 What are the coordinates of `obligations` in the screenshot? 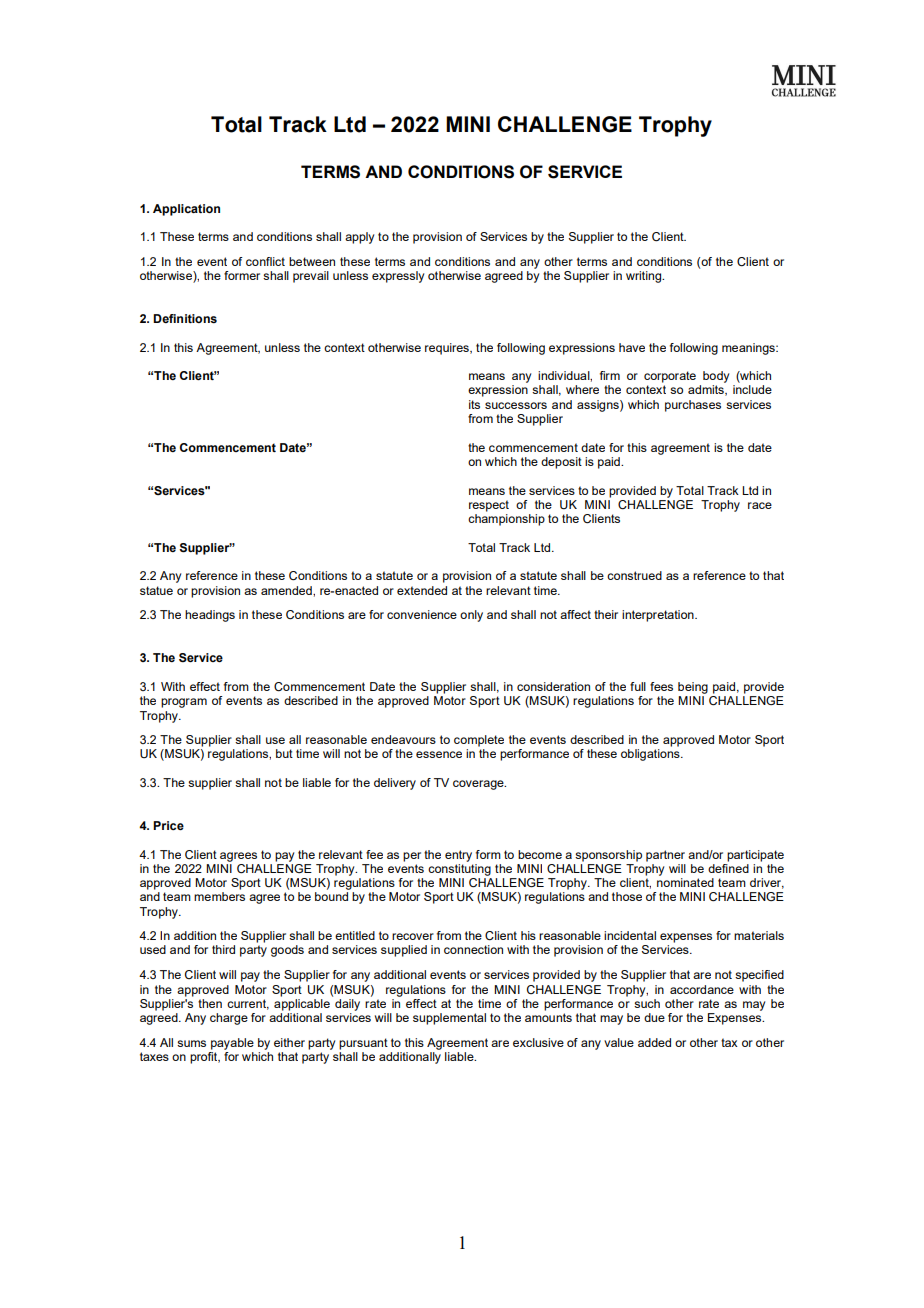 It's located at (651, 755).
